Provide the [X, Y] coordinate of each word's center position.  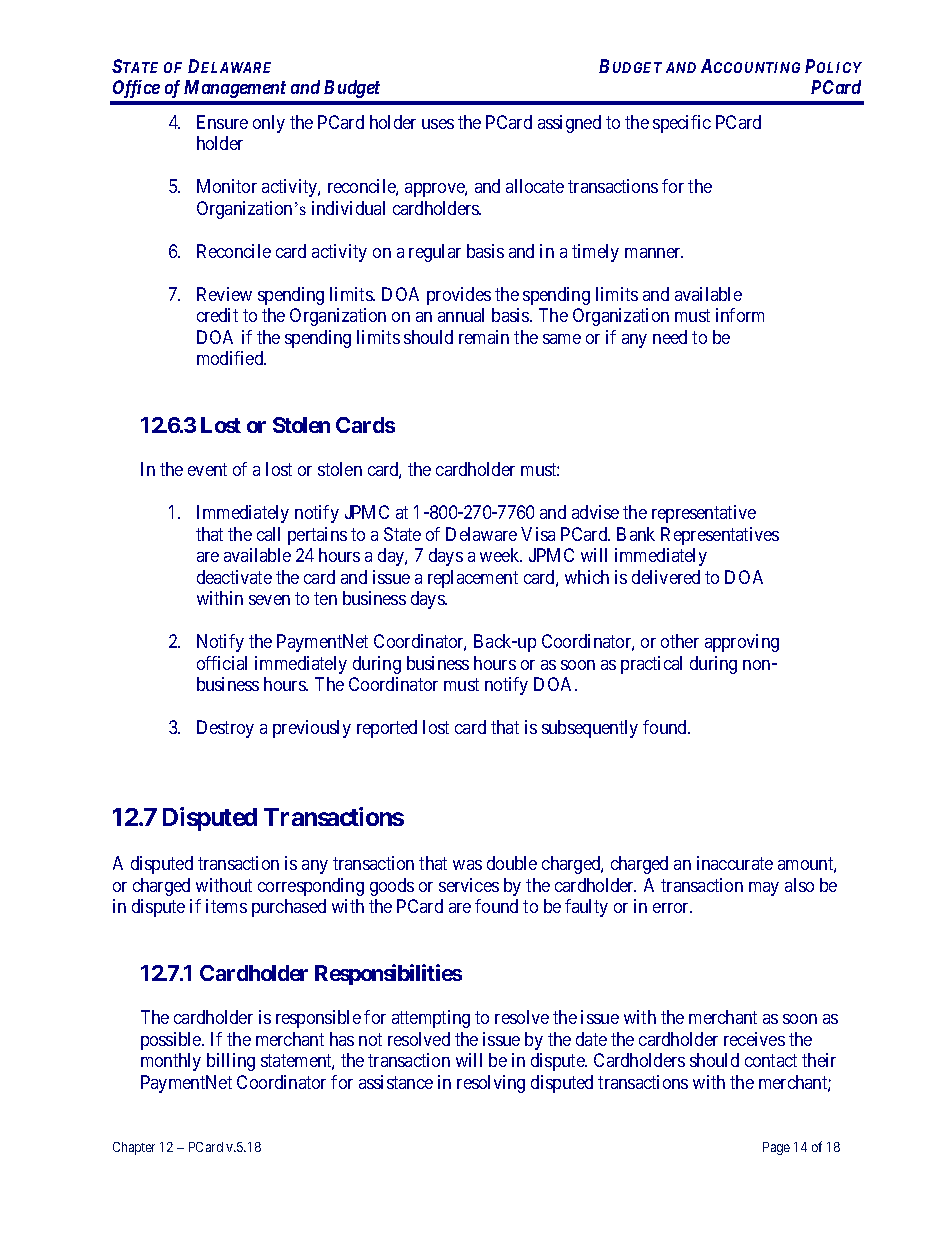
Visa [538, 534]
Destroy [225, 729]
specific [682, 124]
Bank [636, 534]
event [207, 470]
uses [438, 124]
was [467, 865]
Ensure [222, 122]
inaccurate [735, 863]
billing [231, 1062]
